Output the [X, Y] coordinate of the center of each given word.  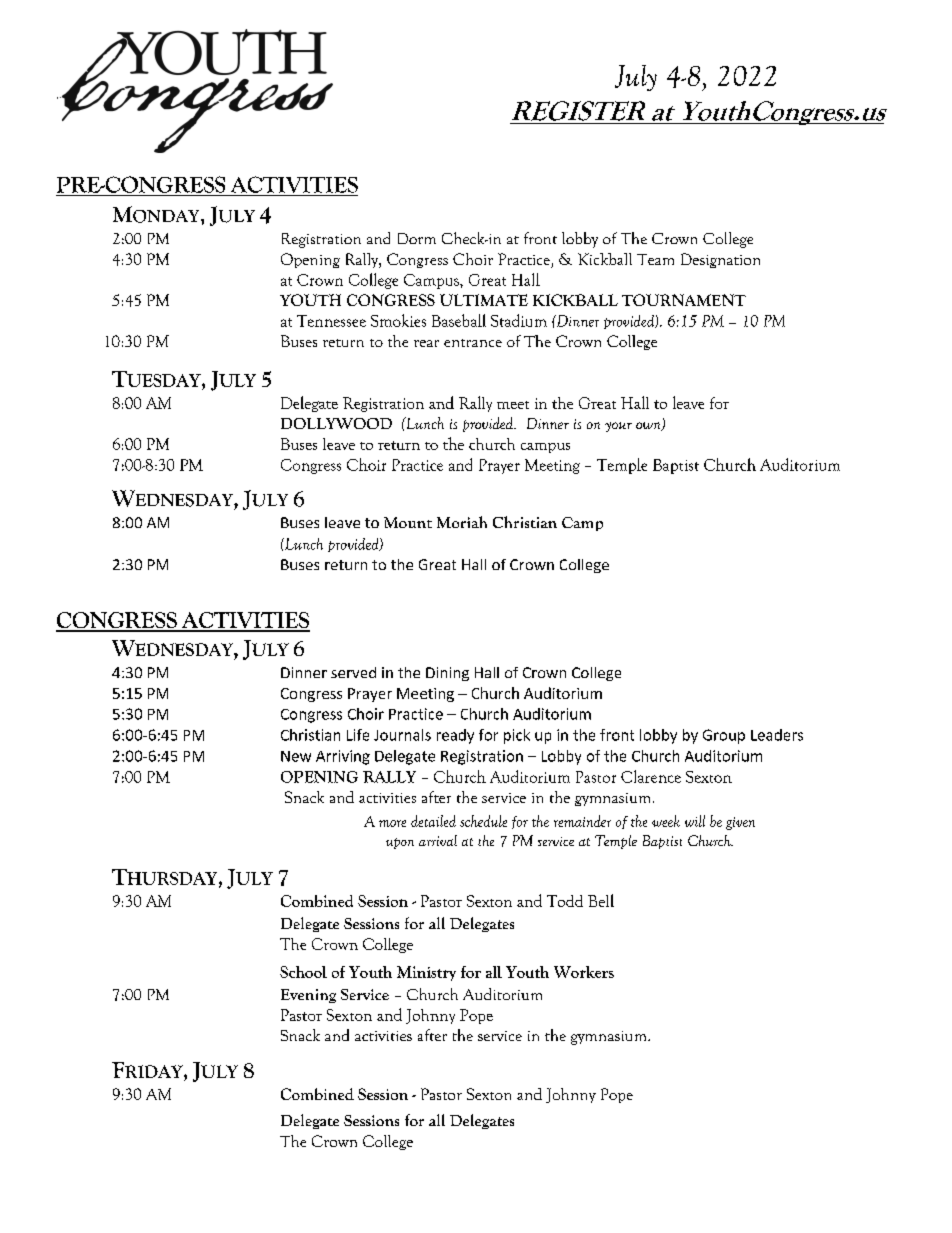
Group [724, 736]
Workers [584, 972]
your [618, 427]
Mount [408, 522]
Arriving [343, 757]
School [303, 972]
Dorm [417, 238]
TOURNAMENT [684, 300]
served [353, 672]
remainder [582, 821]
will [695, 821]
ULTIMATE [484, 300]
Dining [447, 674]
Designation [720, 260]
